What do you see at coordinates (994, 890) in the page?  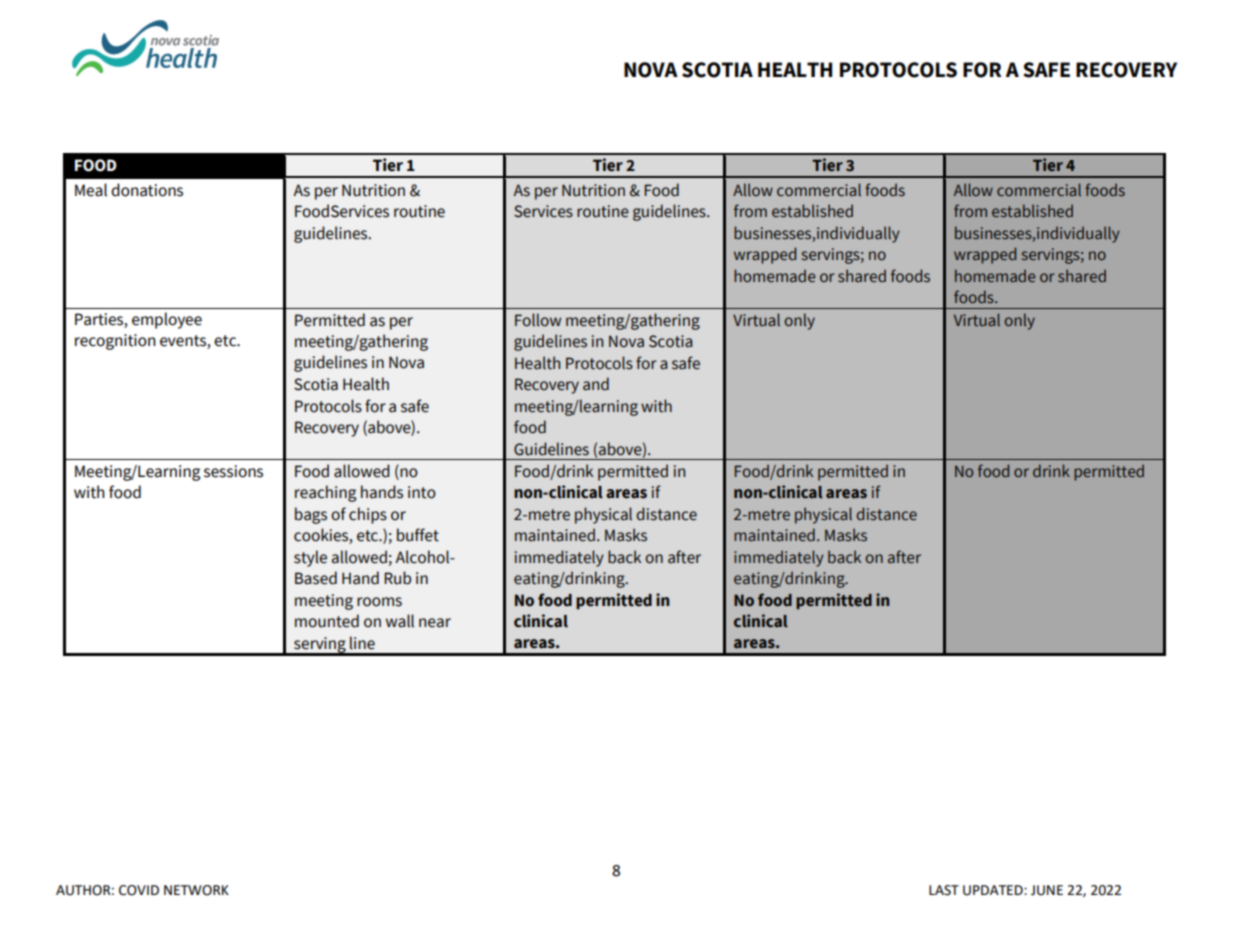 I see `UPDATED` at bounding box center [994, 890].
